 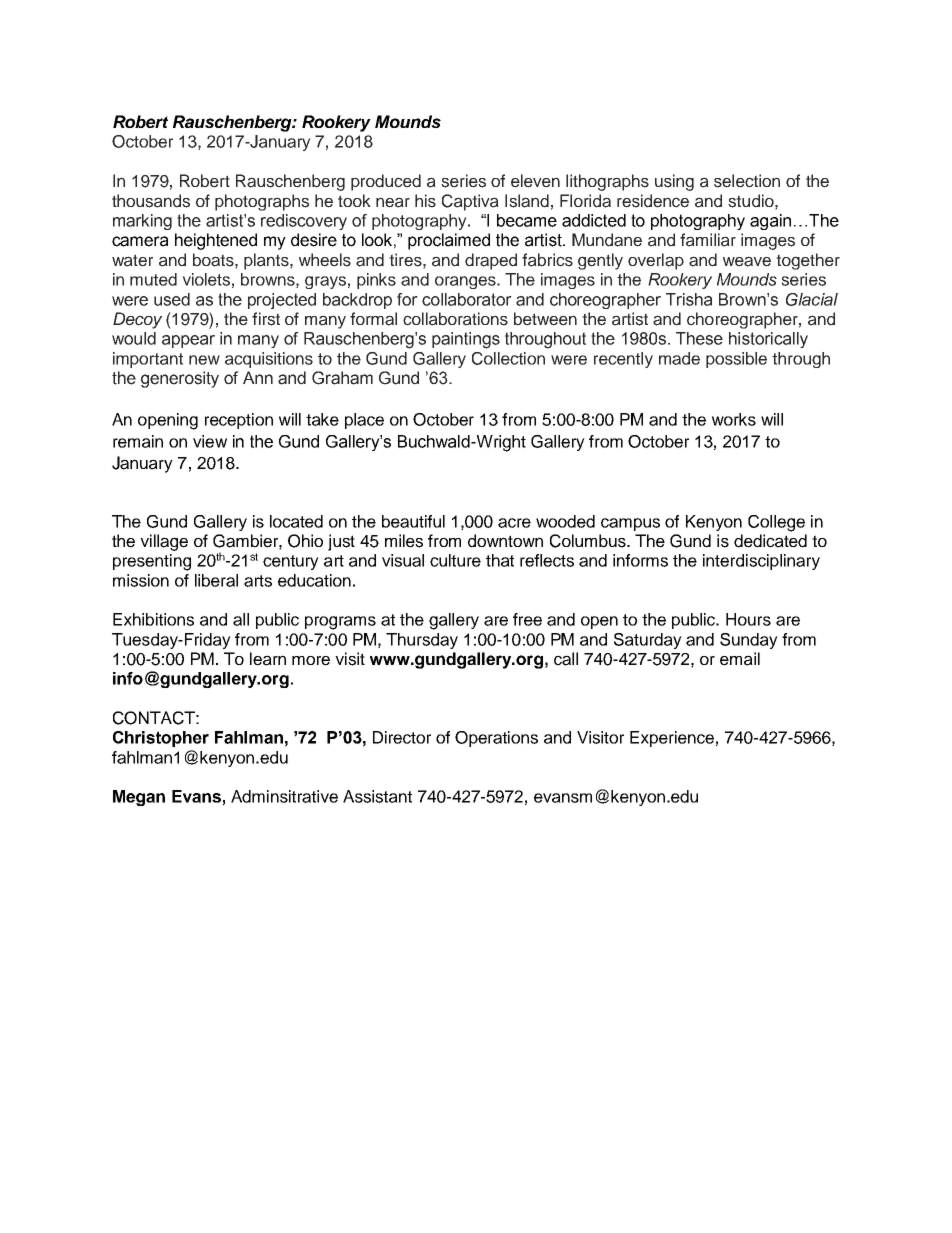 What do you see at coordinates (262, 202) in the document?
I see `photographs` at bounding box center [262, 202].
